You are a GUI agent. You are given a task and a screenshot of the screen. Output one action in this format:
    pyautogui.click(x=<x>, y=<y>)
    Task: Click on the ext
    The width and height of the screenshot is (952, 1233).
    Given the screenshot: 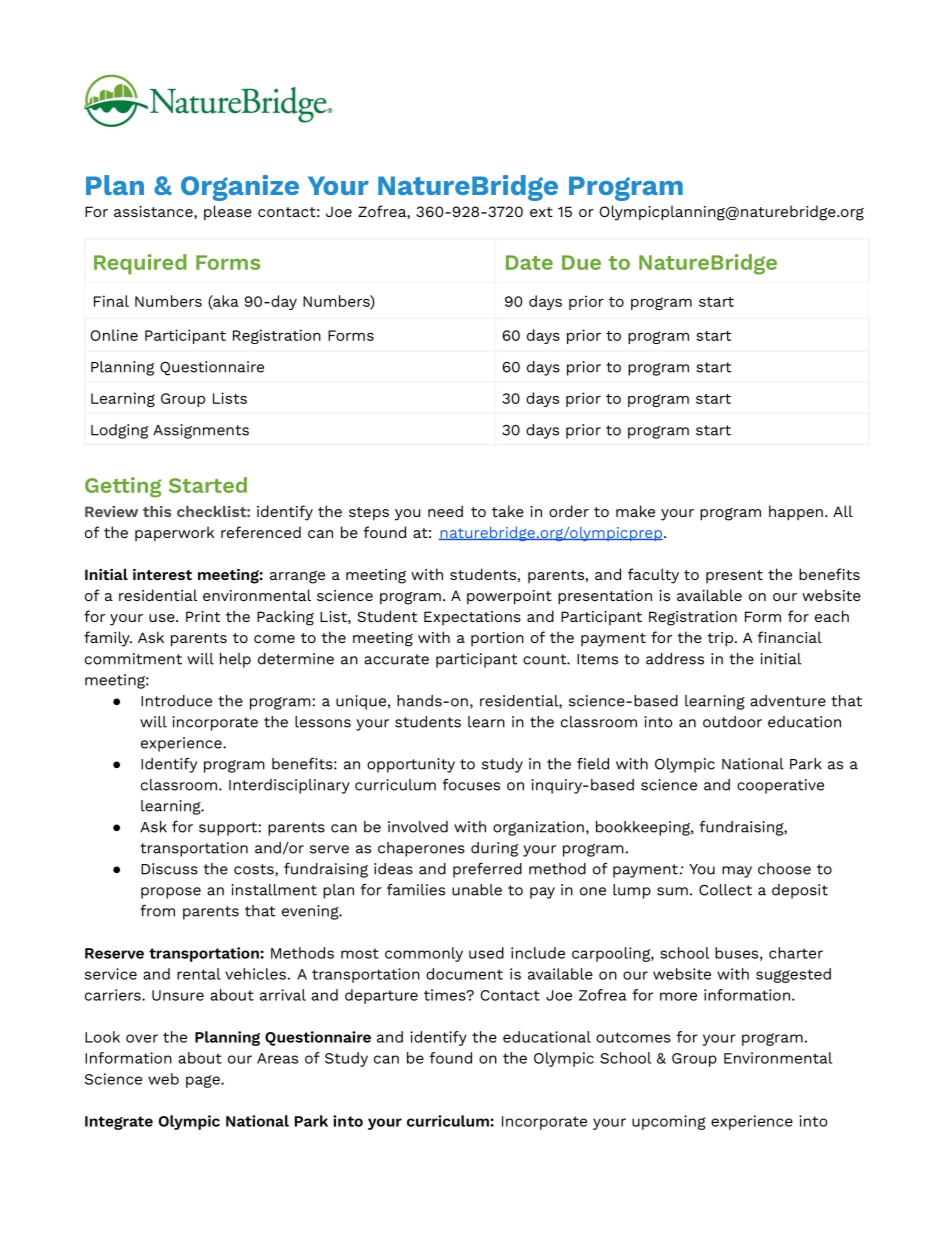 What is the action you would take?
    pyautogui.click(x=541, y=212)
